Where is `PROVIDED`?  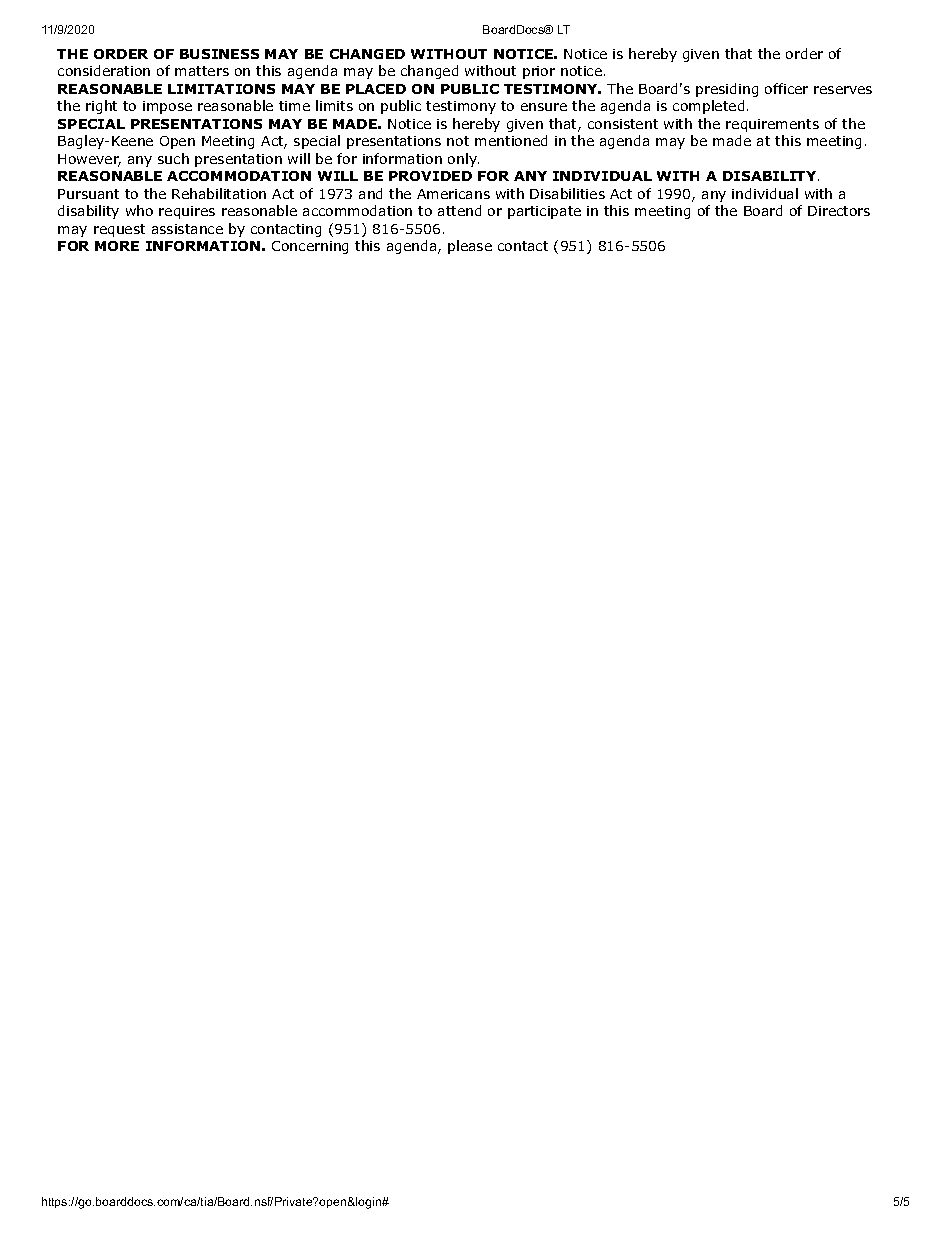 PROVIDED is located at coordinates (430, 176).
